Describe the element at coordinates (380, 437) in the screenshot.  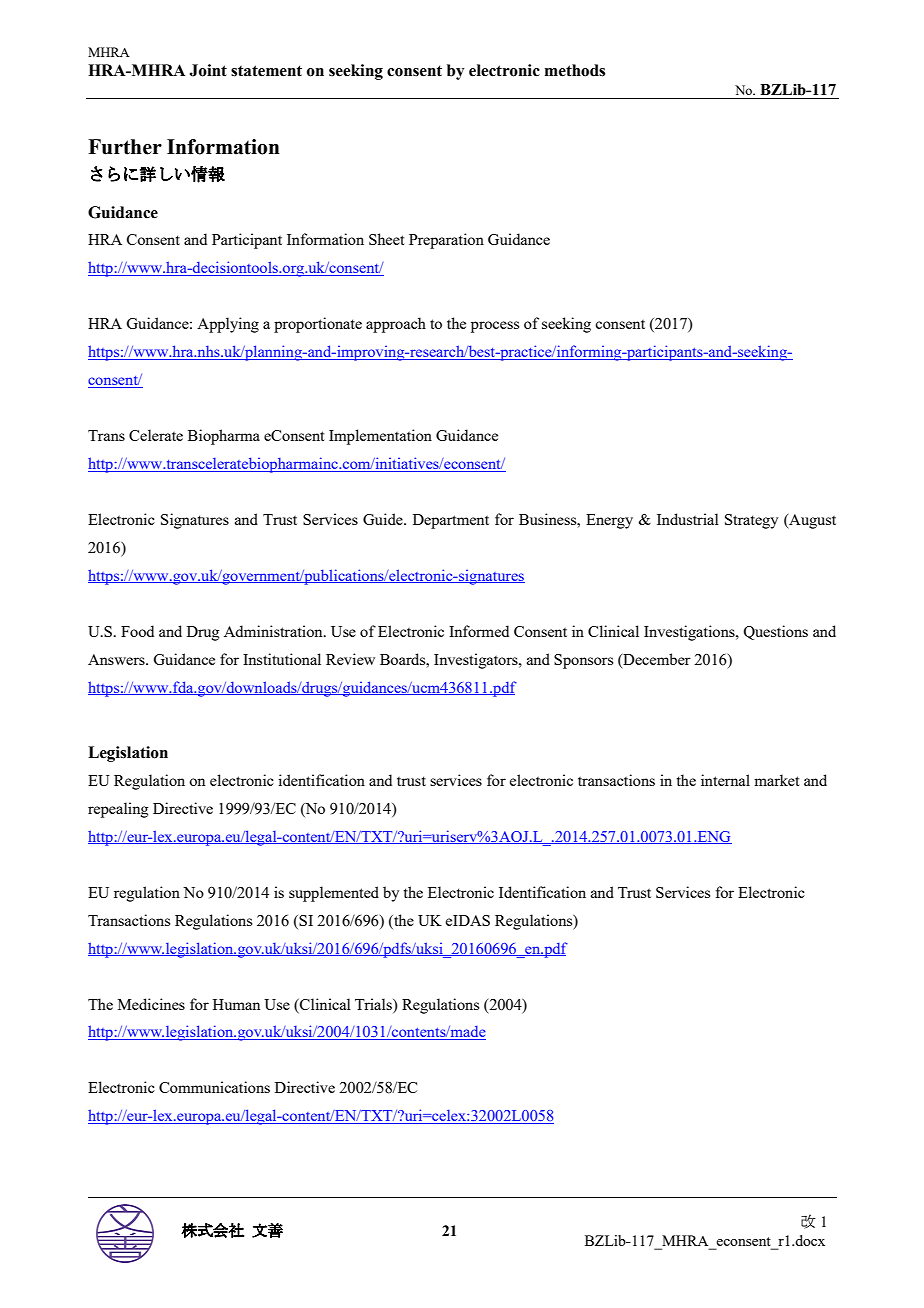
I see `Implementation` at that location.
